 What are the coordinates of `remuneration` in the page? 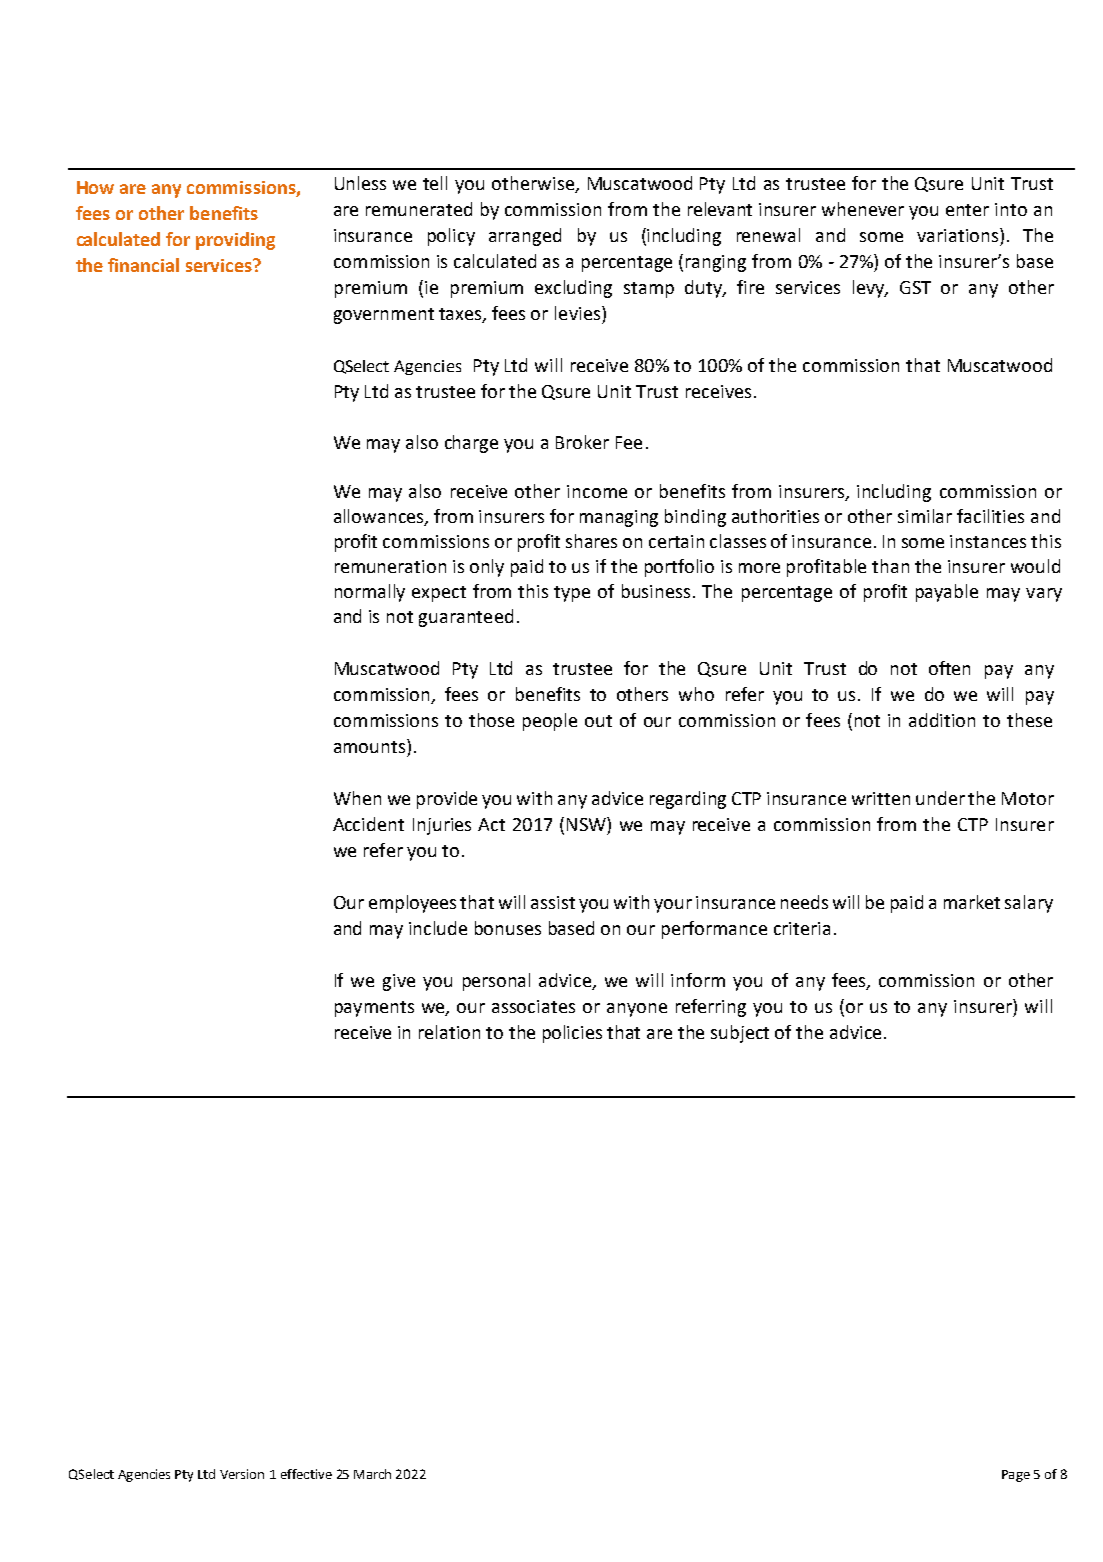 It's located at (390, 566).
